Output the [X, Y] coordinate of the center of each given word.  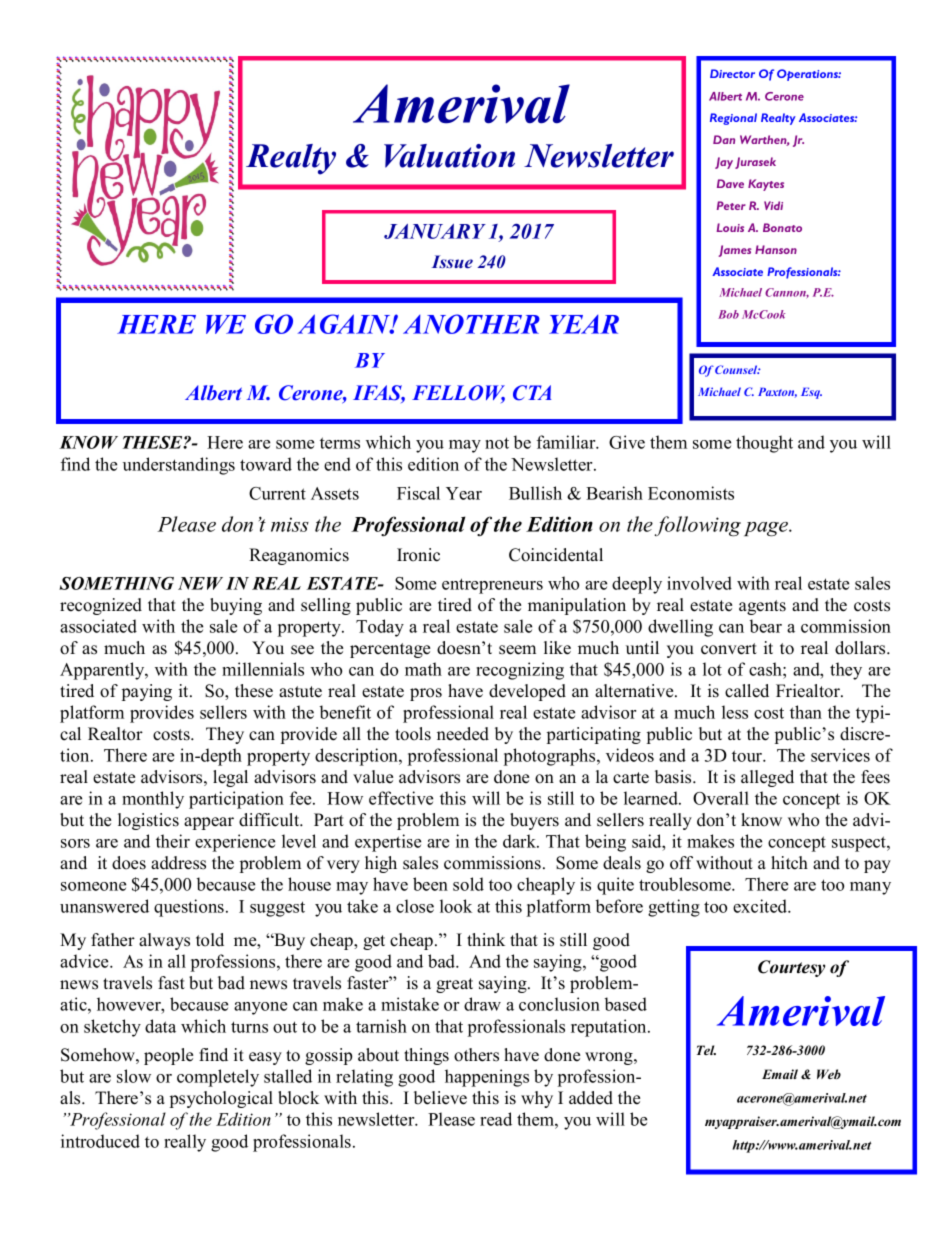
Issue [452, 261]
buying [236, 606]
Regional [733, 119]
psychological [221, 1099]
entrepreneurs [492, 586]
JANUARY [435, 231]
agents [762, 607]
